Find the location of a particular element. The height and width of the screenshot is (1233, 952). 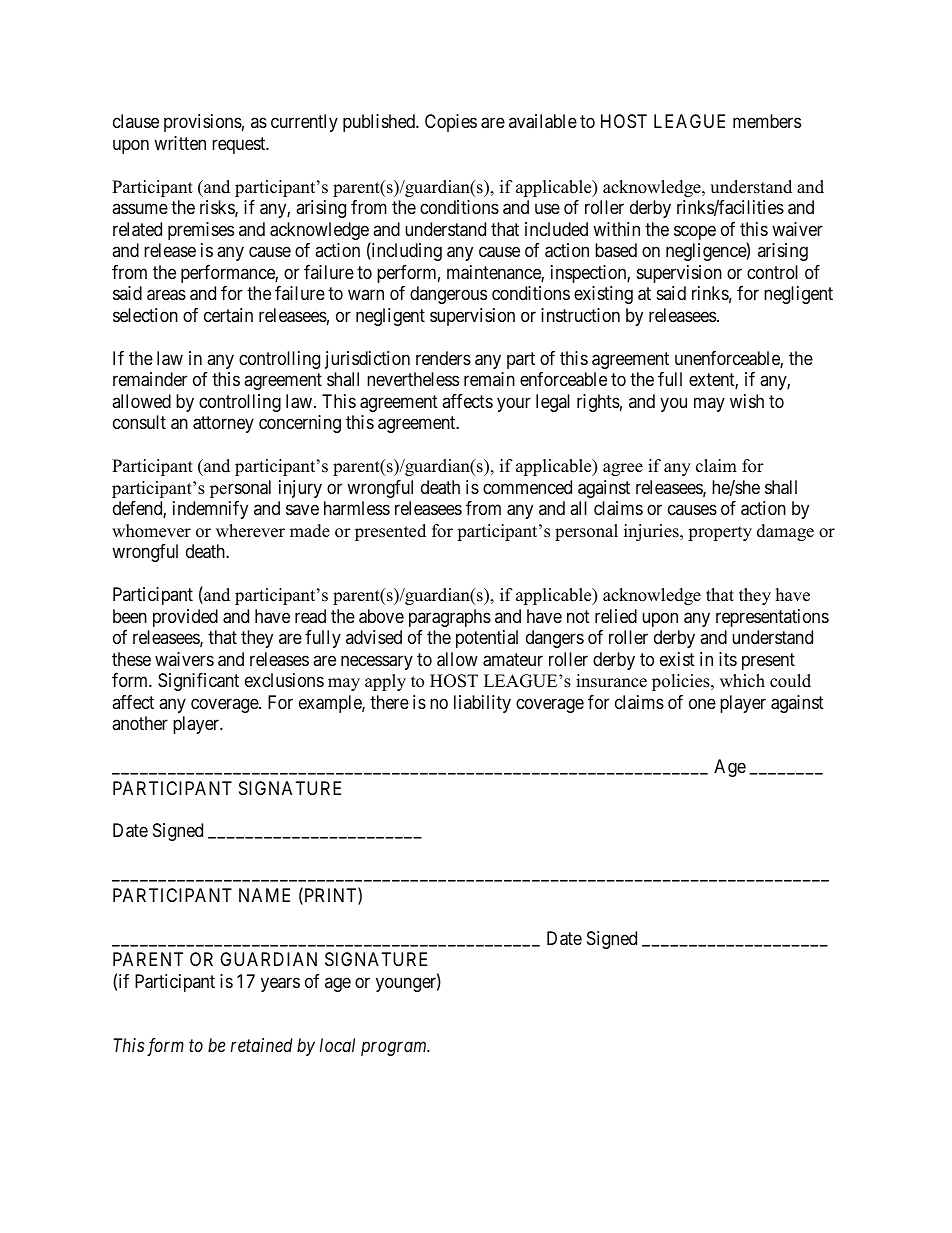

members is located at coordinates (767, 121).
